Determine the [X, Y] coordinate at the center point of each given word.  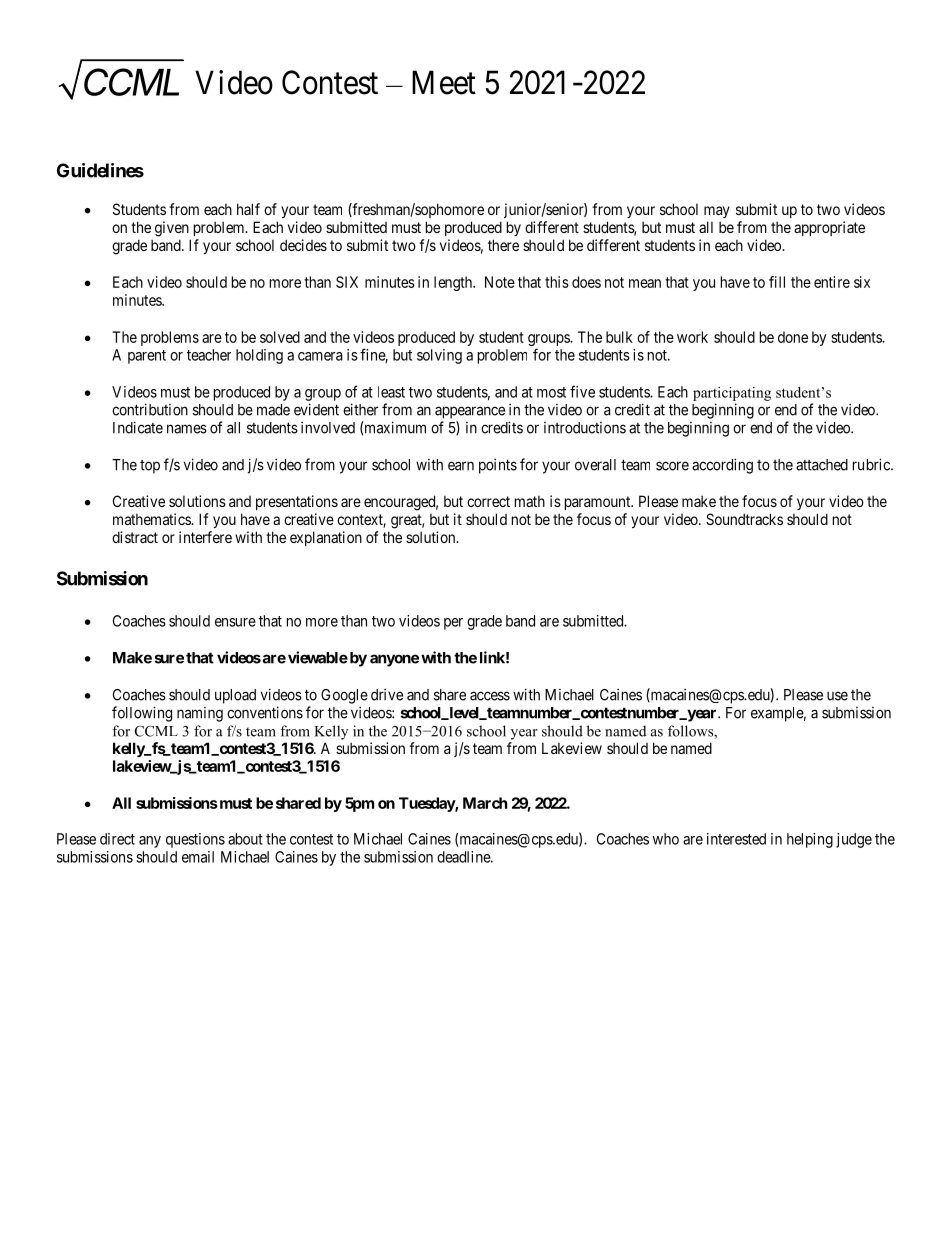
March [485, 803]
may [717, 212]
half [248, 209]
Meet [444, 82]
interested [736, 839]
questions [195, 840]
